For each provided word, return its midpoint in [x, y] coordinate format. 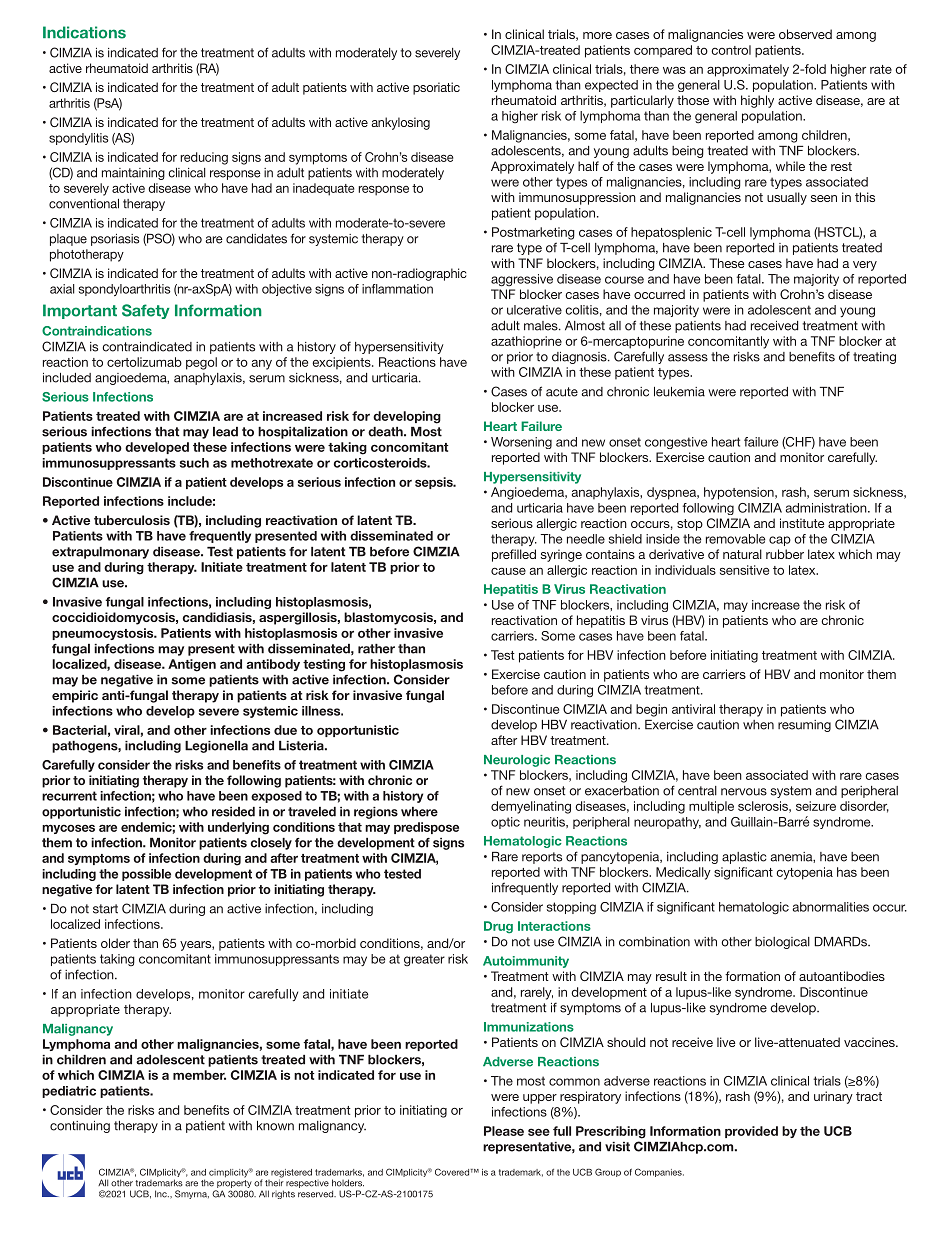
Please [504, 1131]
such [194, 463]
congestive [676, 443]
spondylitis [79, 139]
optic [505, 823]
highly [757, 101]
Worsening [521, 443]
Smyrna [192, 1194]
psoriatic [436, 88]
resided [233, 812]
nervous [744, 792]
